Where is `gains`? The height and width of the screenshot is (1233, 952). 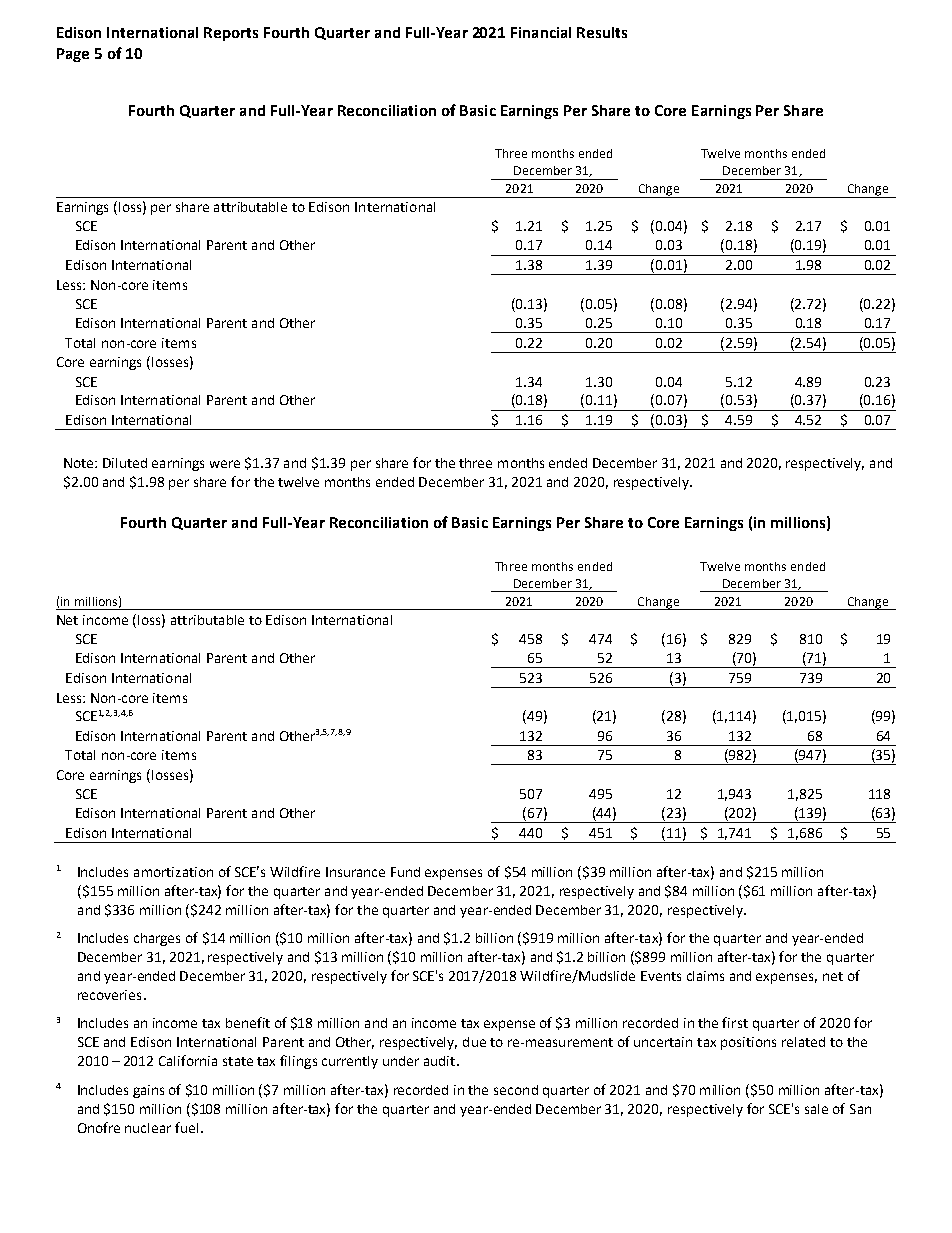 gains is located at coordinates (148, 1091).
